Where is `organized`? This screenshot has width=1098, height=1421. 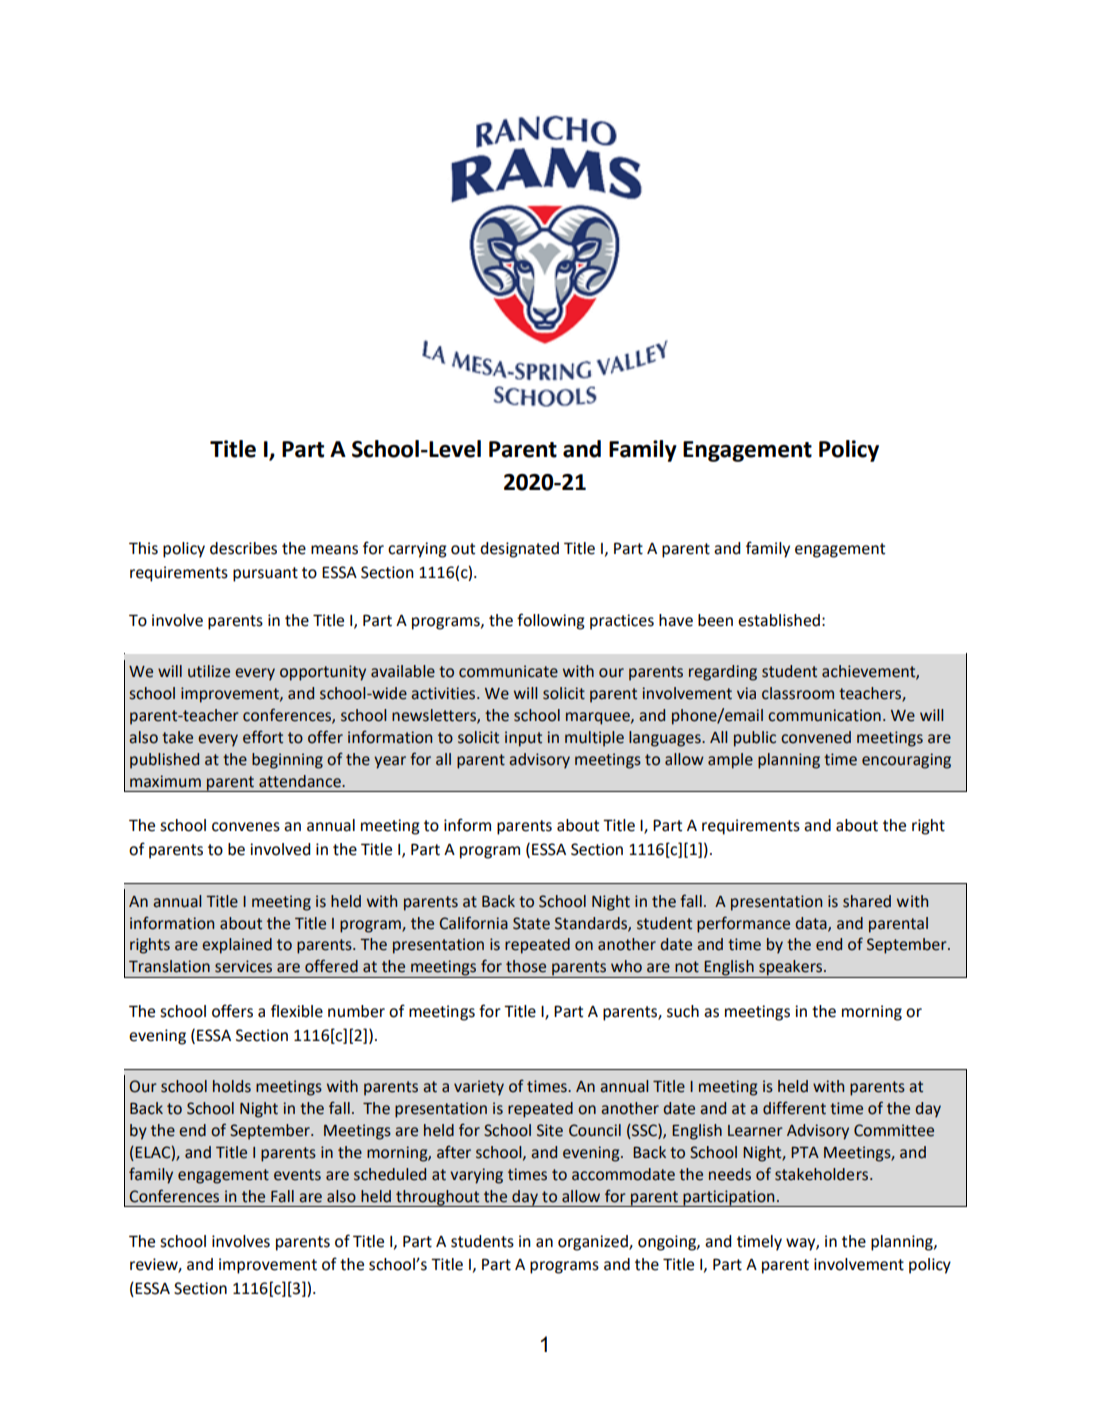
organized is located at coordinates (594, 1243).
